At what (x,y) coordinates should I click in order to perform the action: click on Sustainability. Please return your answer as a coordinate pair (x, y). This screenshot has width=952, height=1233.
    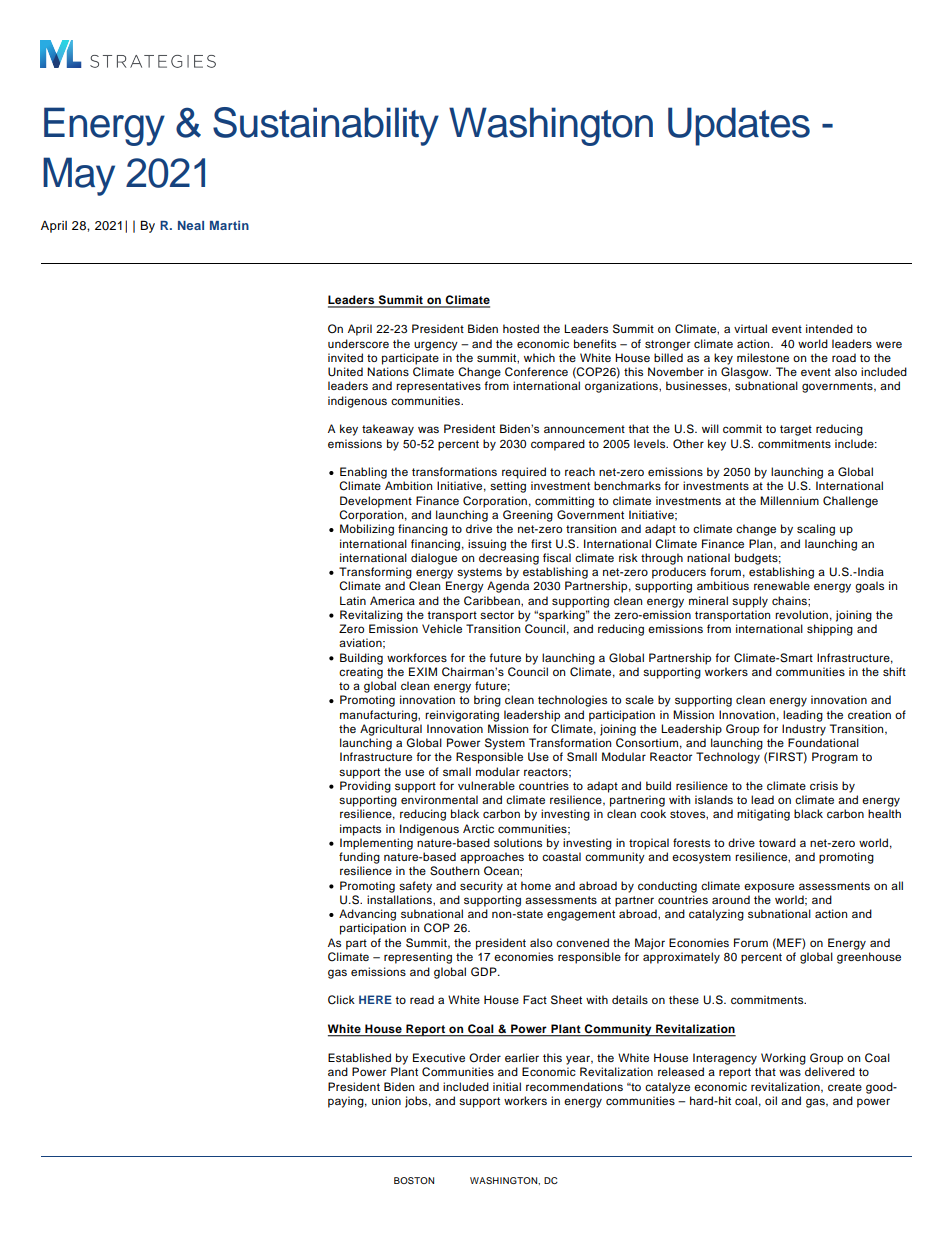
    Looking at the image, I should click on (326, 126).
